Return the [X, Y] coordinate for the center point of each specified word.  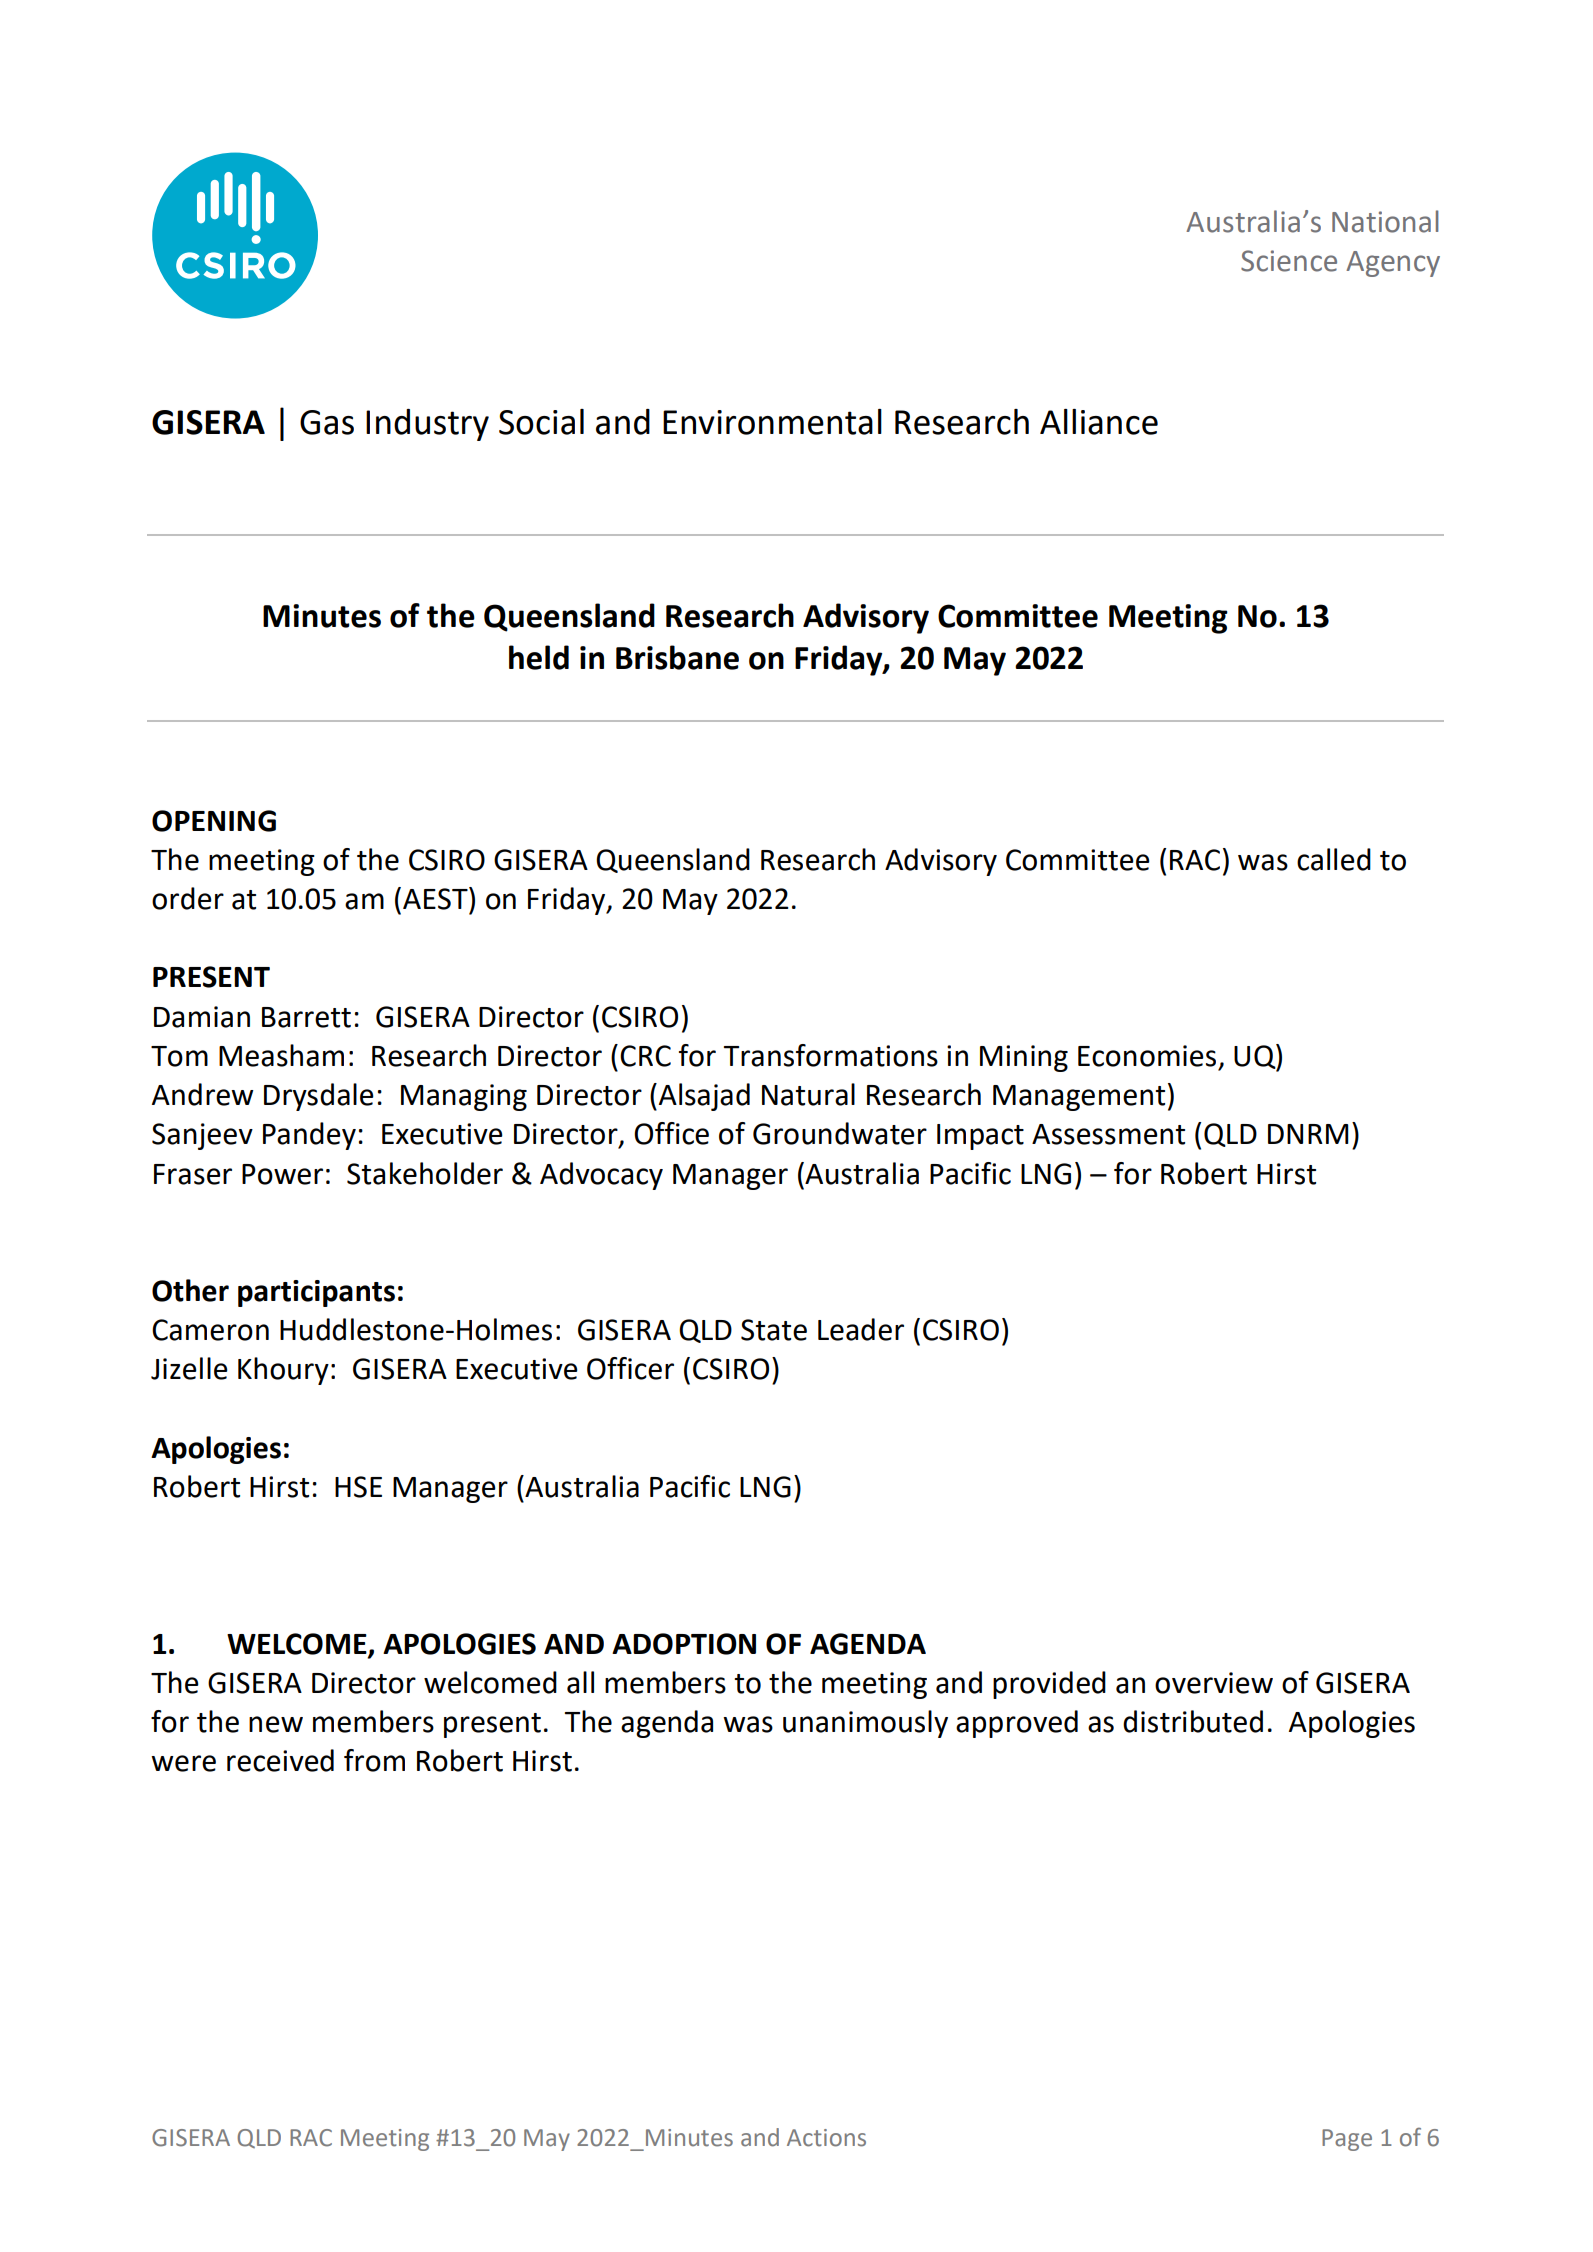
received [280, 1760]
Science [1289, 261]
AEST [436, 898]
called [1334, 859]
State [774, 1330]
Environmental [772, 422]
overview [1214, 1683]
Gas [327, 422]
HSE [358, 1487]
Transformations [831, 1055]
